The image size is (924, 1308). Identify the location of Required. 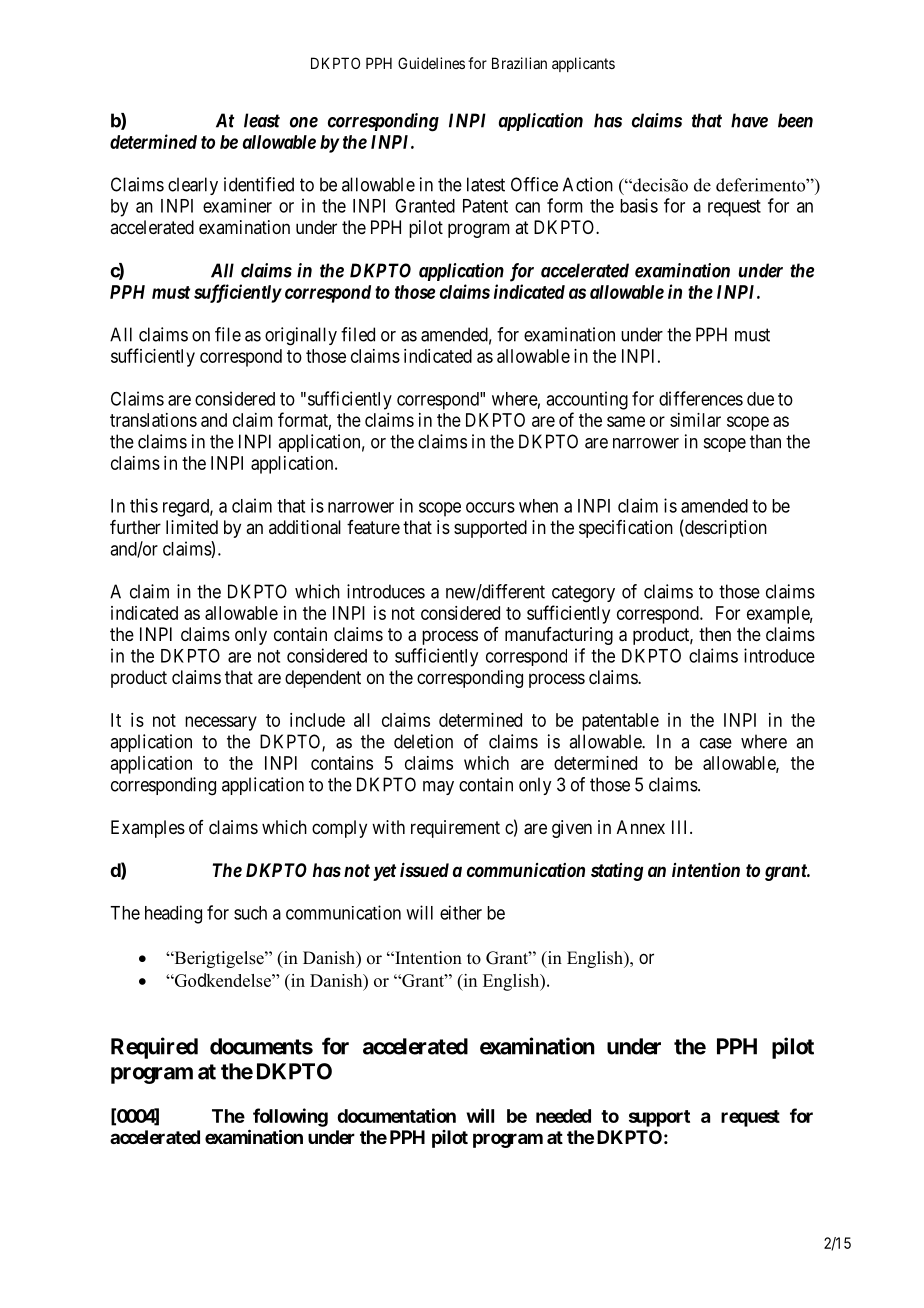
(154, 1048).
